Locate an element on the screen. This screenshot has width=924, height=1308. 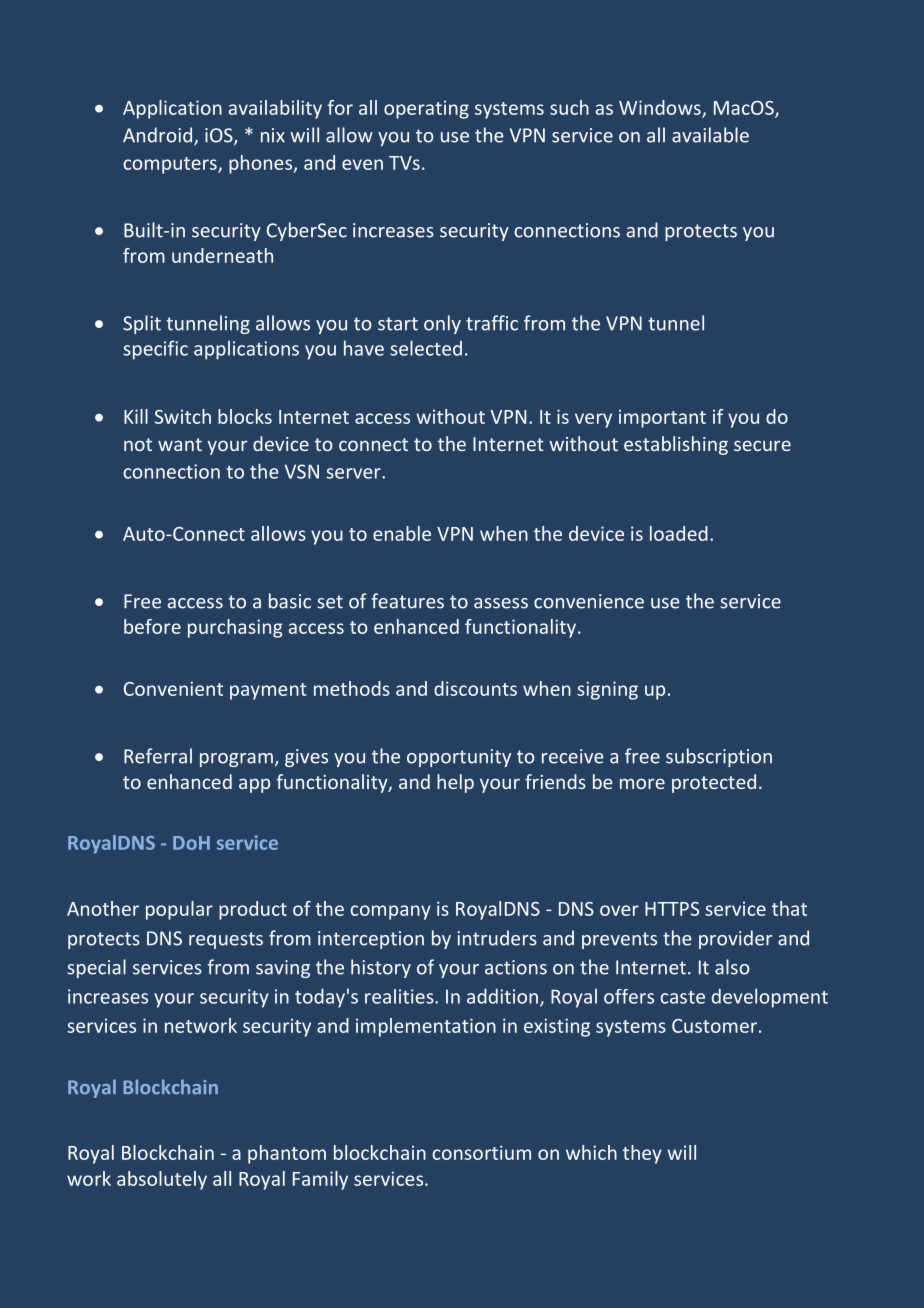
operating is located at coordinates (426, 109).
